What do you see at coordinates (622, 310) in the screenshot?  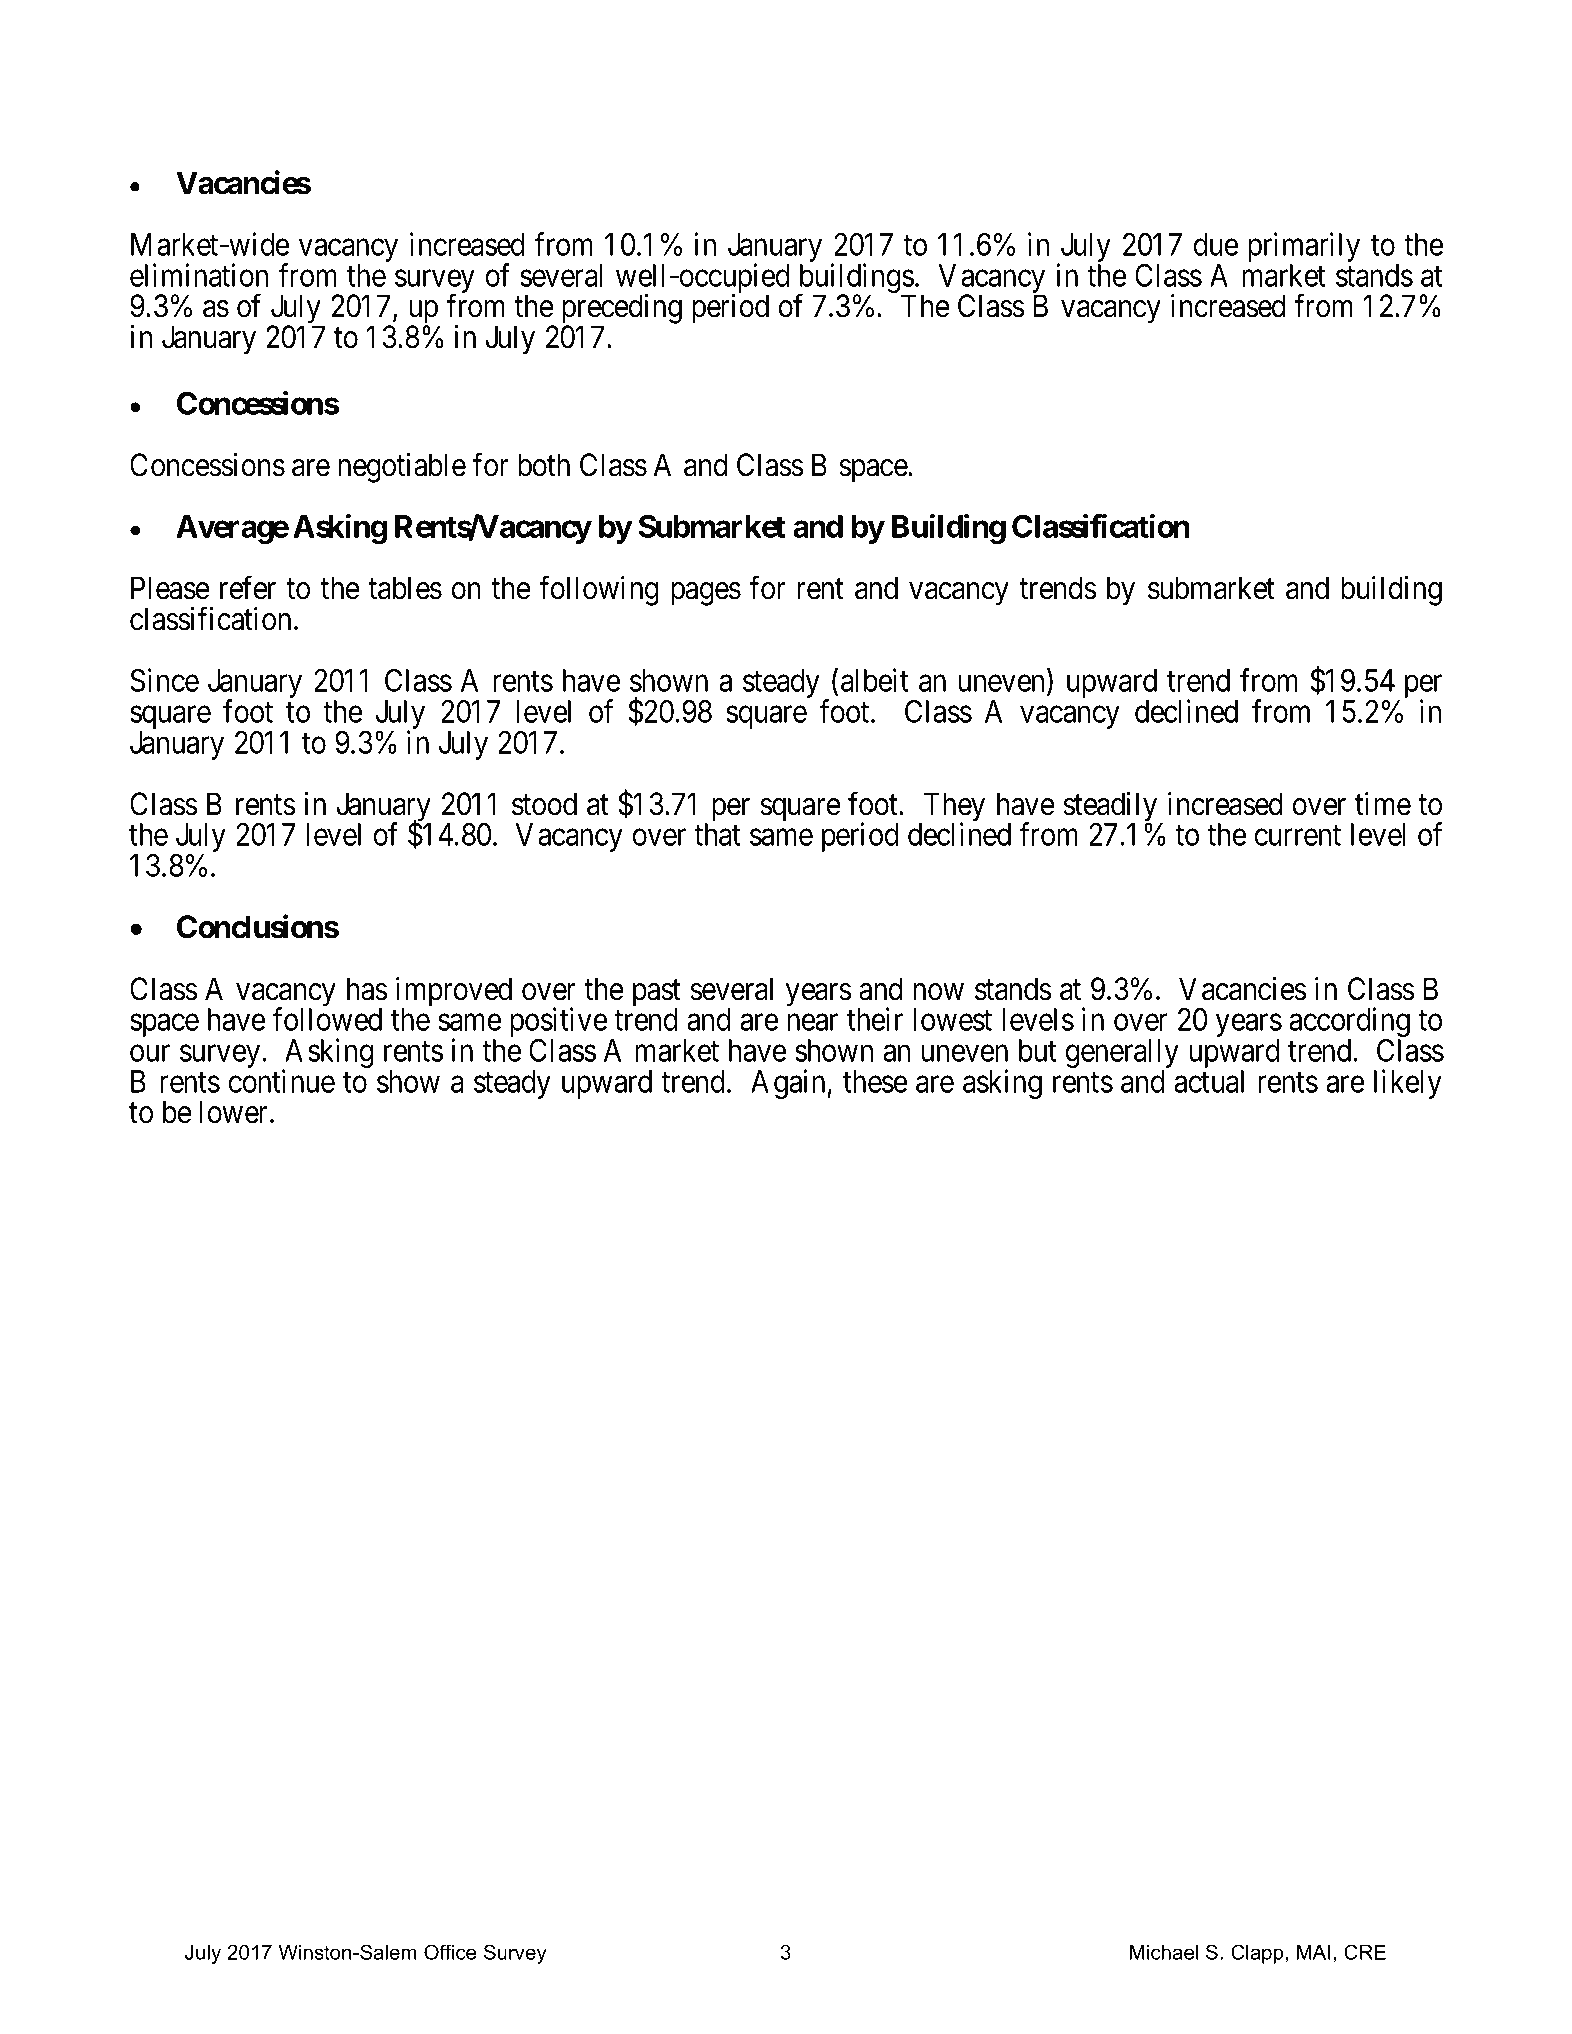 I see `preceding` at bounding box center [622, 310].
